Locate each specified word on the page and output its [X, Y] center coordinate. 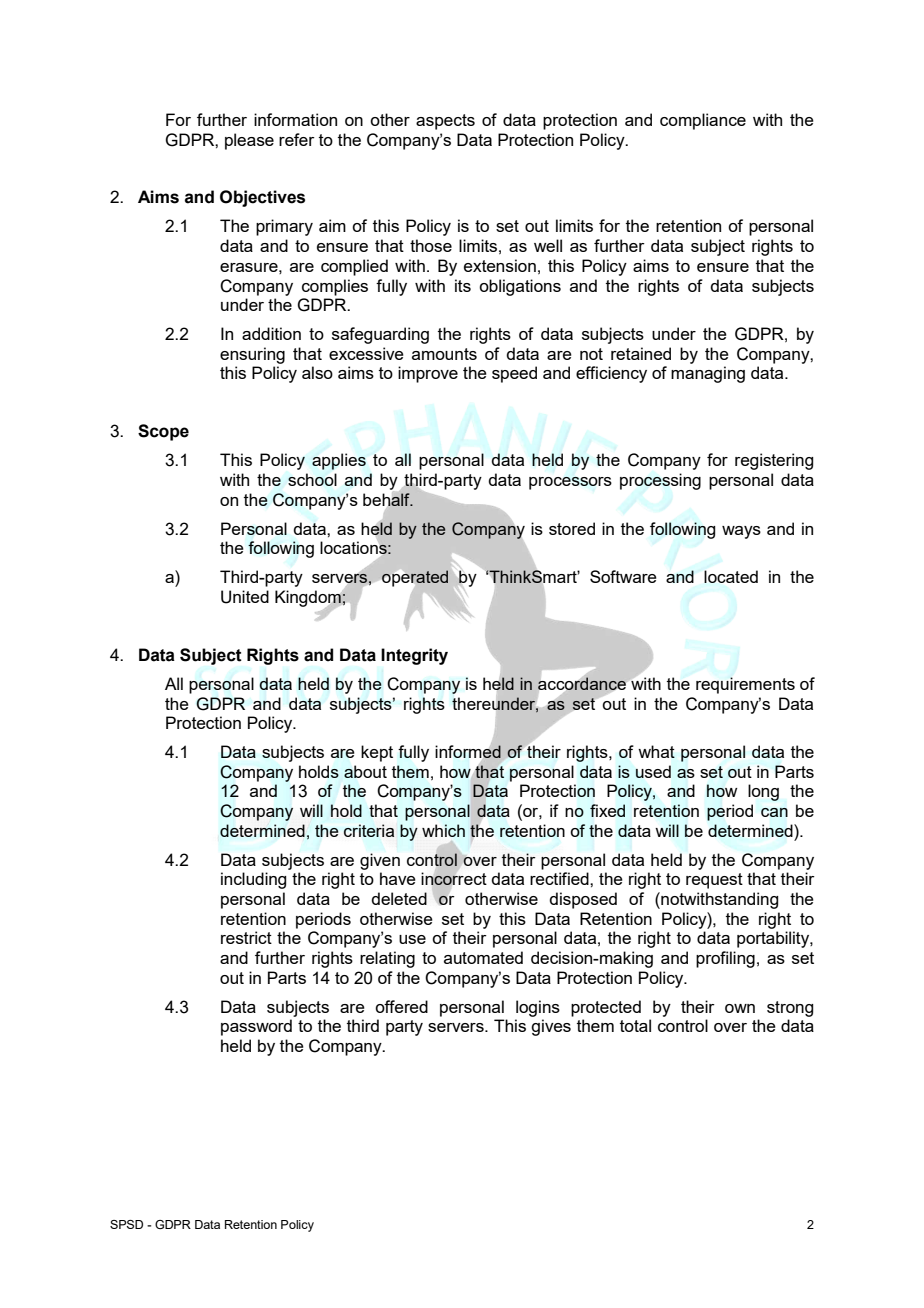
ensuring [252, 355]
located [731, 576]
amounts [444, 354]
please [249, 141]
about [365, 771]
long [763, 792]
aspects [445, 122]
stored [572, 528]
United [245, 597]
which [443, 830]
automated [483, 957]
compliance [703, 121]
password [256, 1027]
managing [708, 374]
